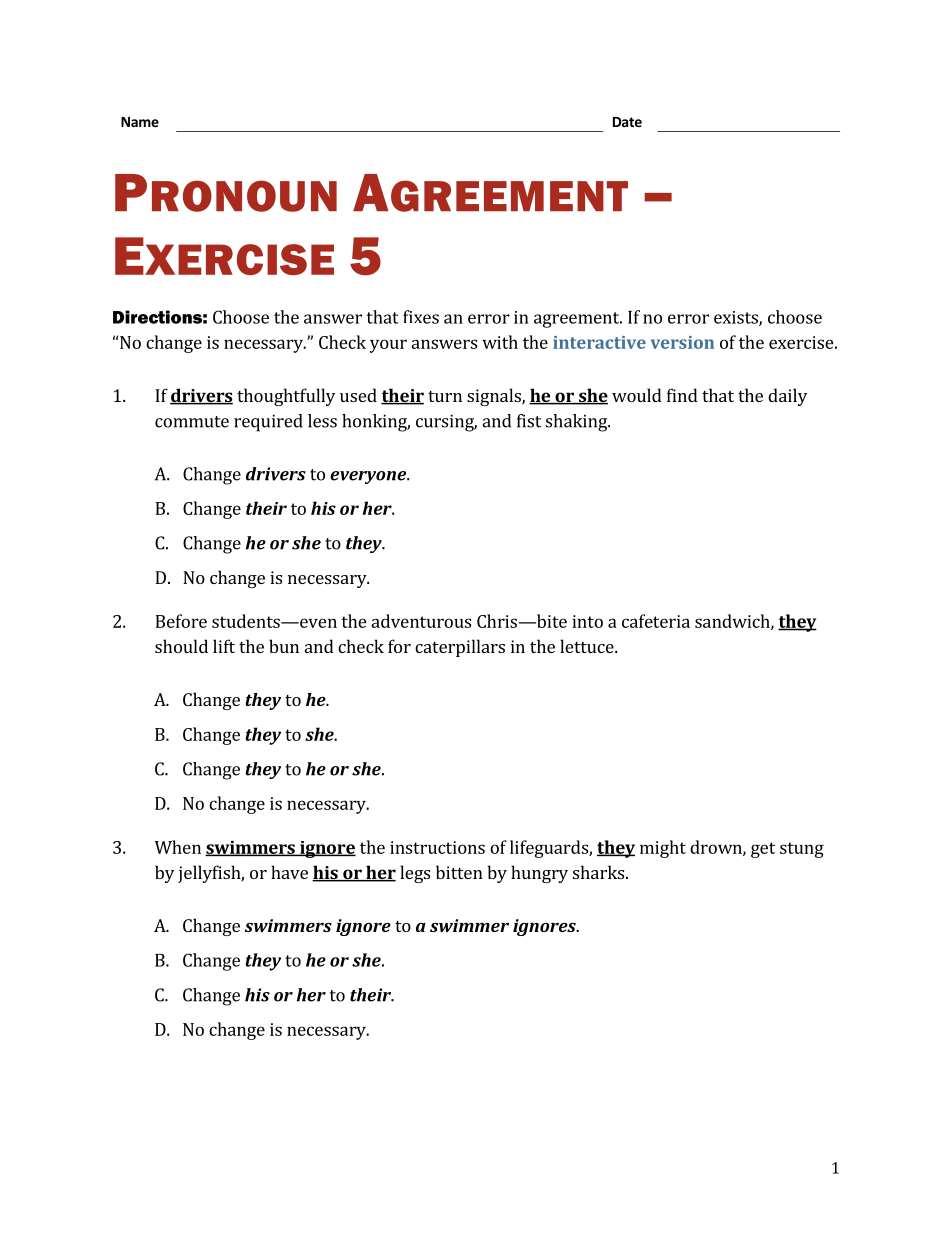 This document has height=1233, width=952. Describe the element at coordinates (192, 422) in the document. I see `commute` at that location.
